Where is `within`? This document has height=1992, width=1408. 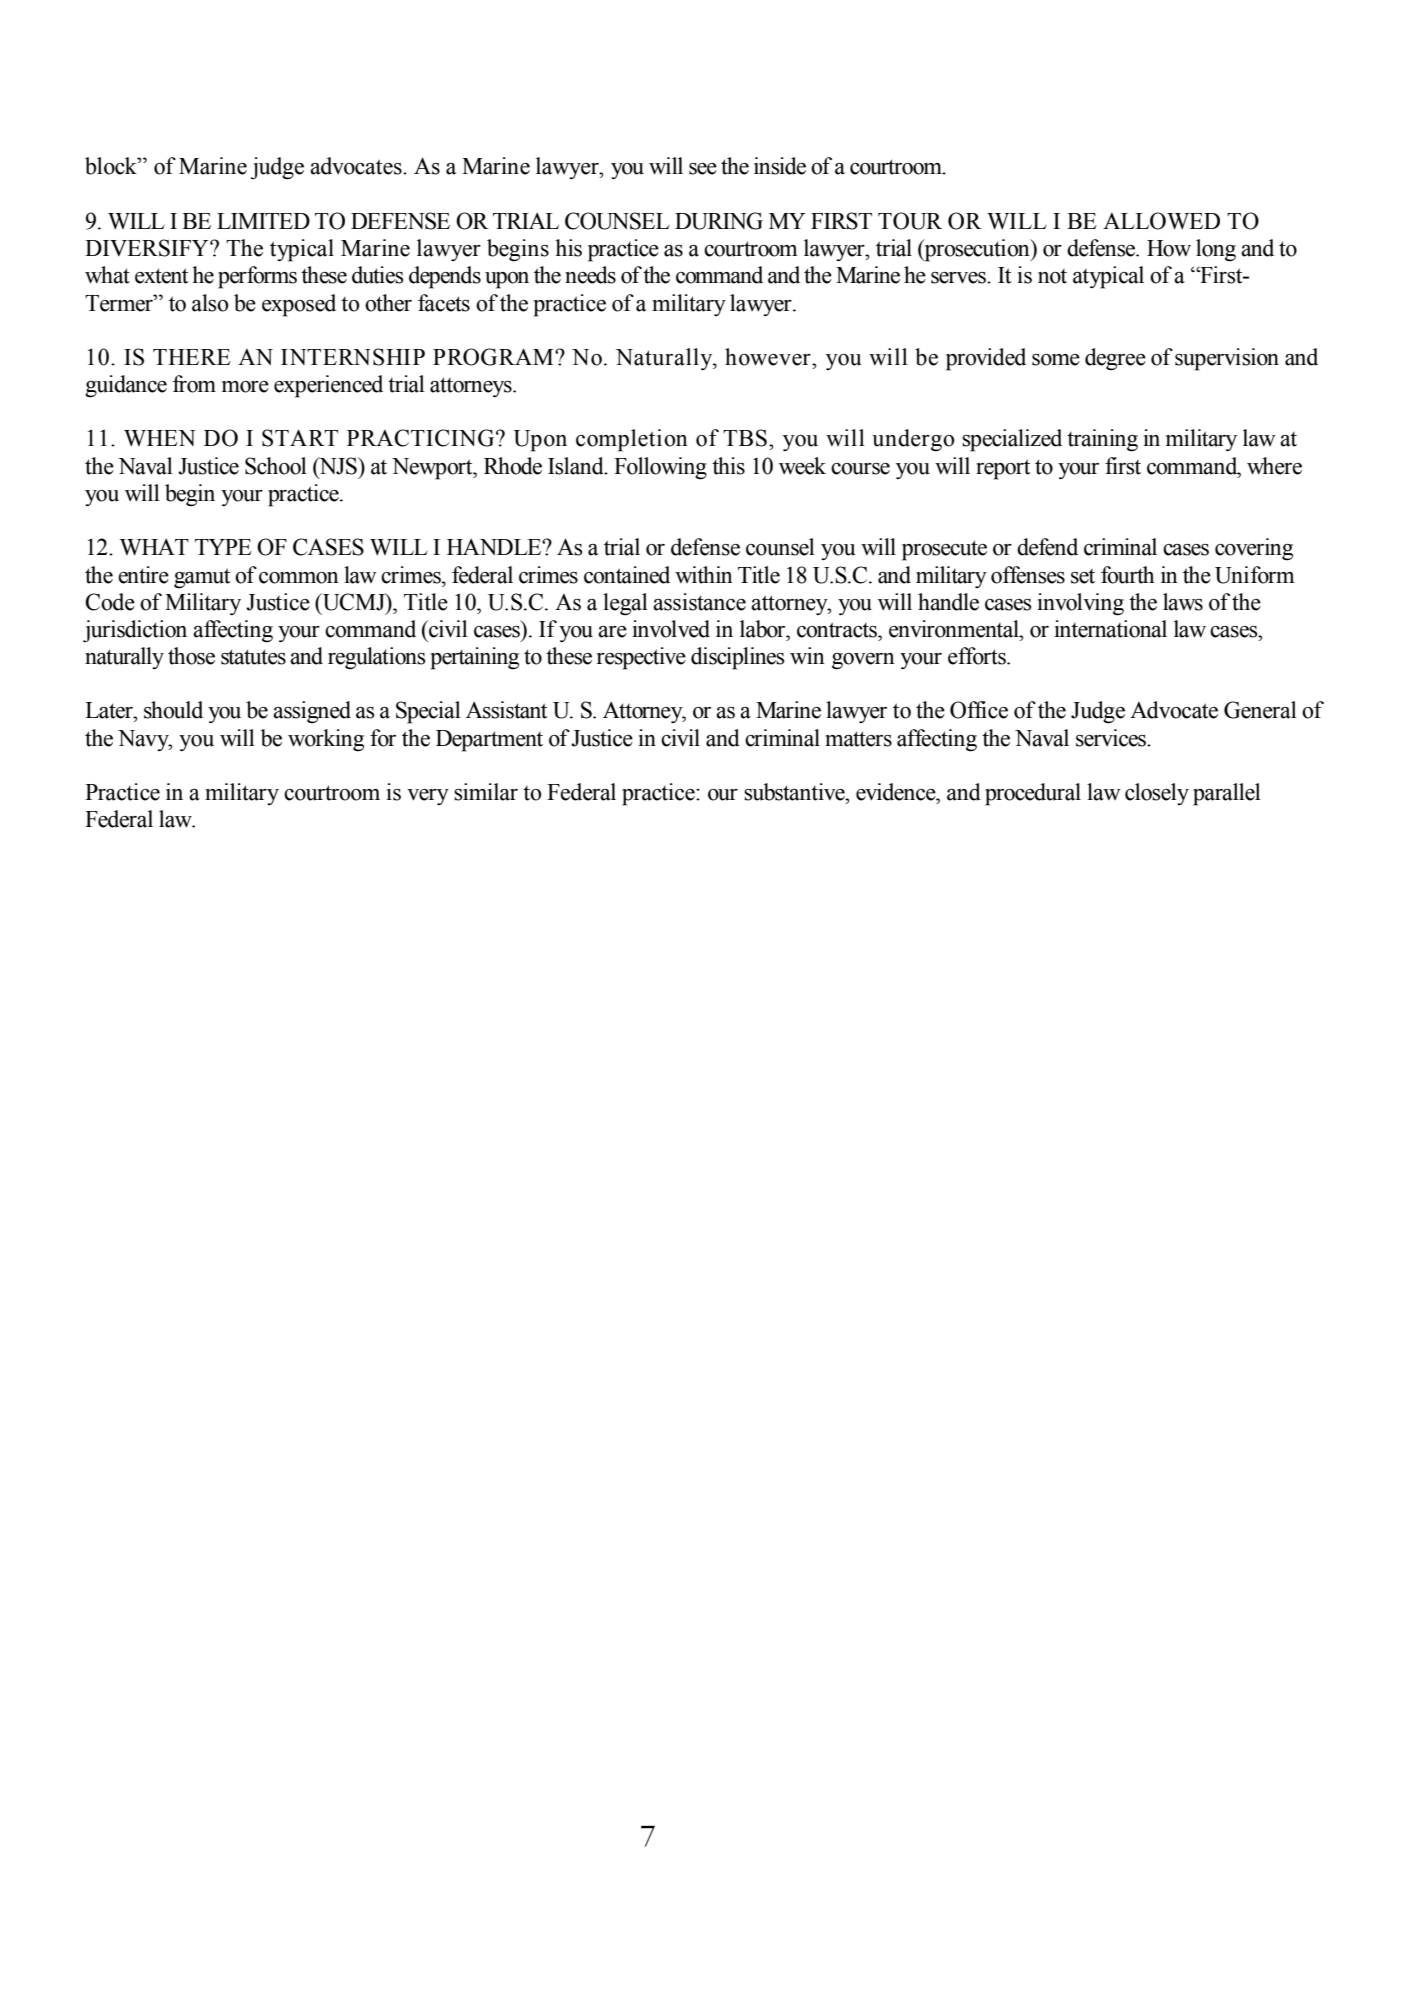 within is located at coordinates (704, 575).
